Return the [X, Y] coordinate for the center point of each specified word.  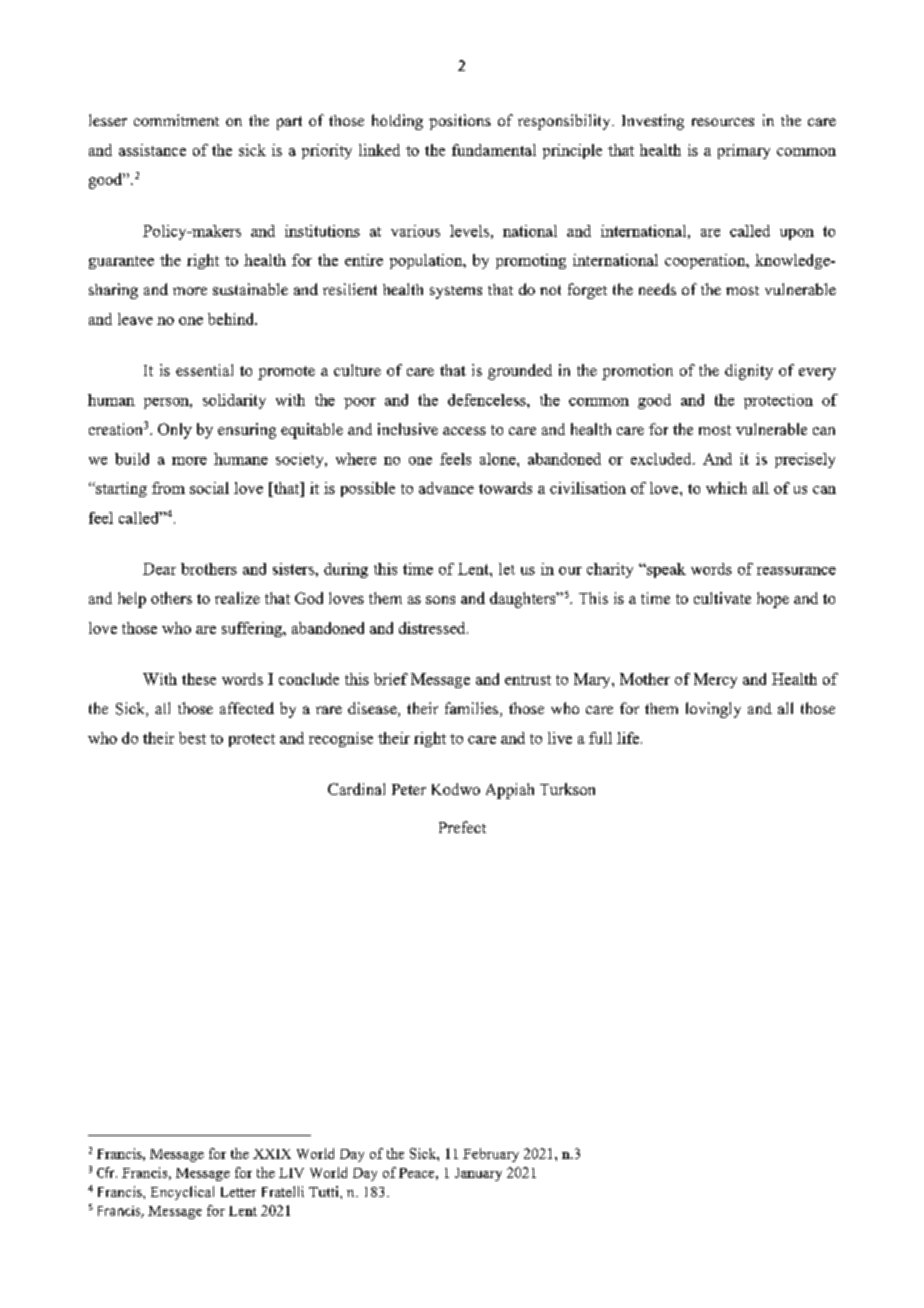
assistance [152, 150]
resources [723, 122]
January [478, 1174]
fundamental [494, 150]
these [199, 679]
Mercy [715, 680]
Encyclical [182, 1193]
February [491, 1155]
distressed [433, 628]
